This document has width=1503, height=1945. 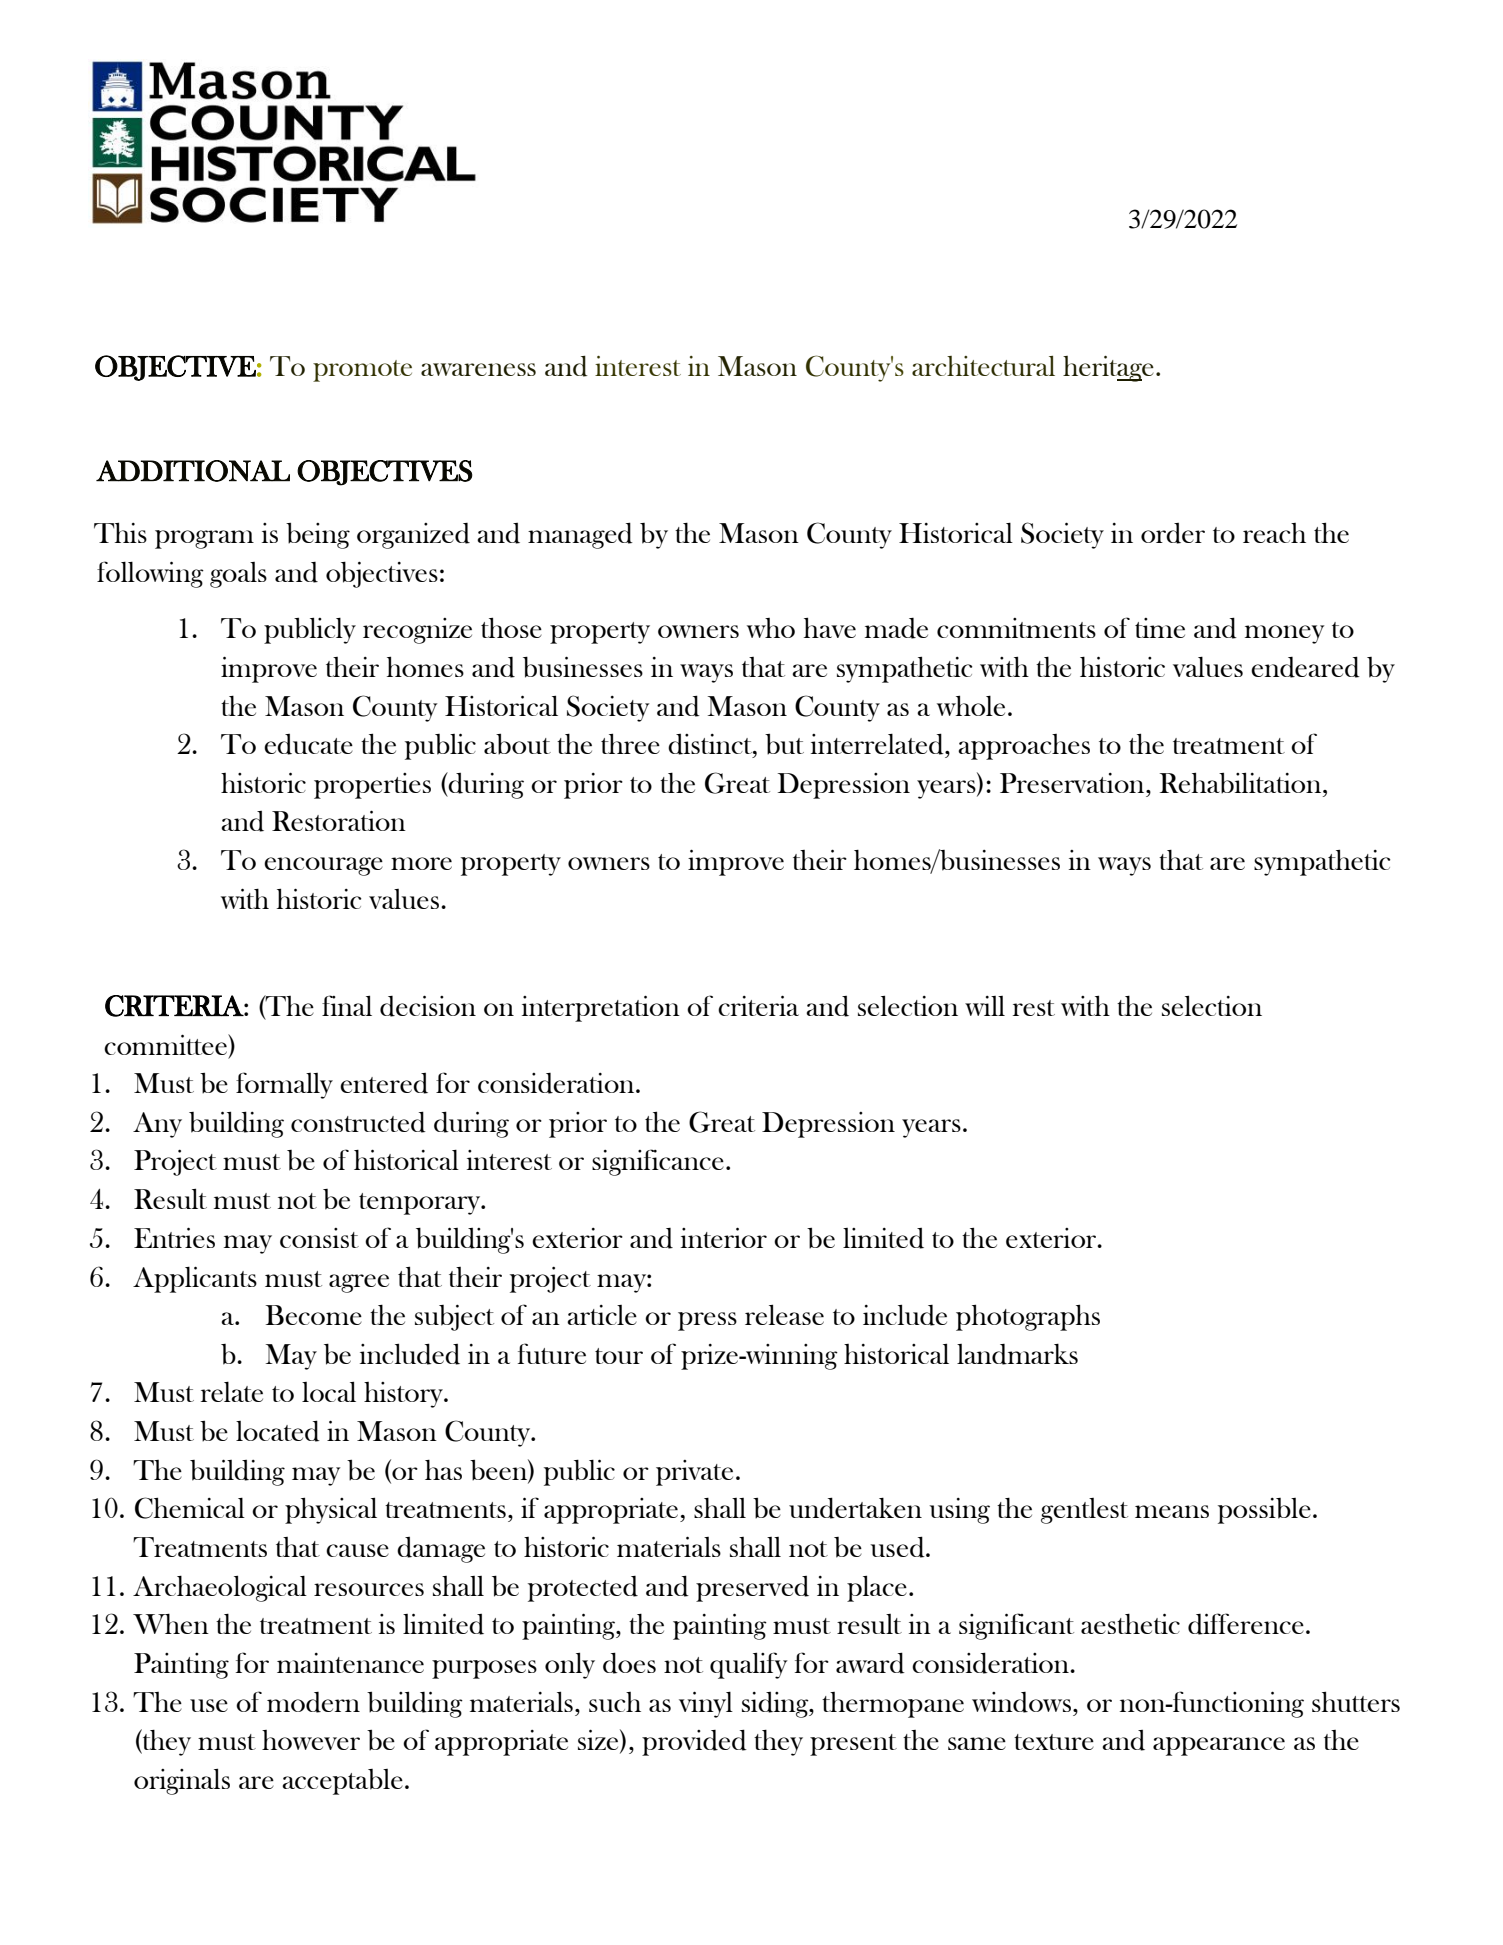 What do you see at coordinates (694, 1473) in the document?
I see `private` at bounding box center [694, 1473].
